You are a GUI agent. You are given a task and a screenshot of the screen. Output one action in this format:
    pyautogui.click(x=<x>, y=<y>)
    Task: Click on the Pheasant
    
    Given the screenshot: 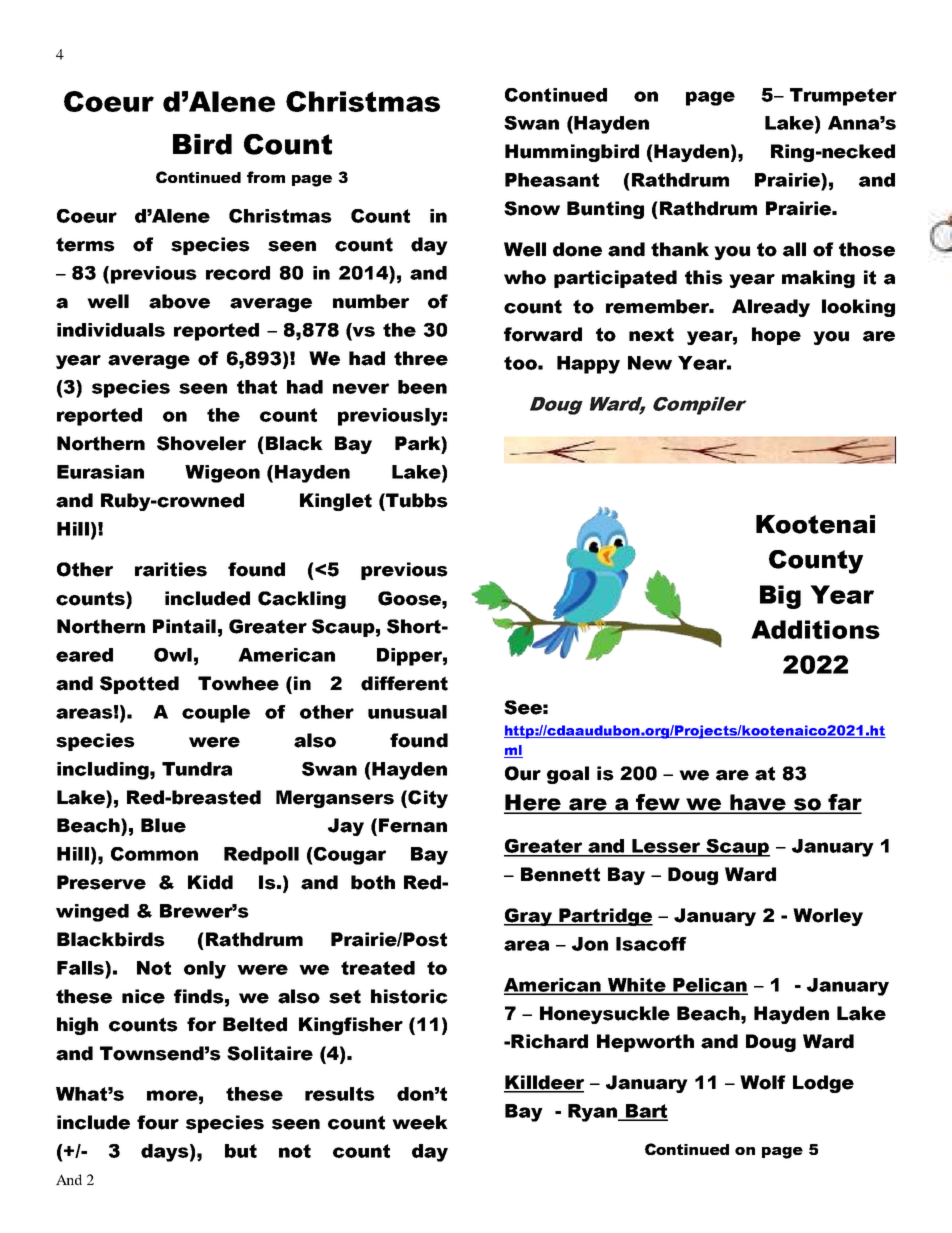 What is the action you would take?
    pyautogui.click(x=552, y=180)
